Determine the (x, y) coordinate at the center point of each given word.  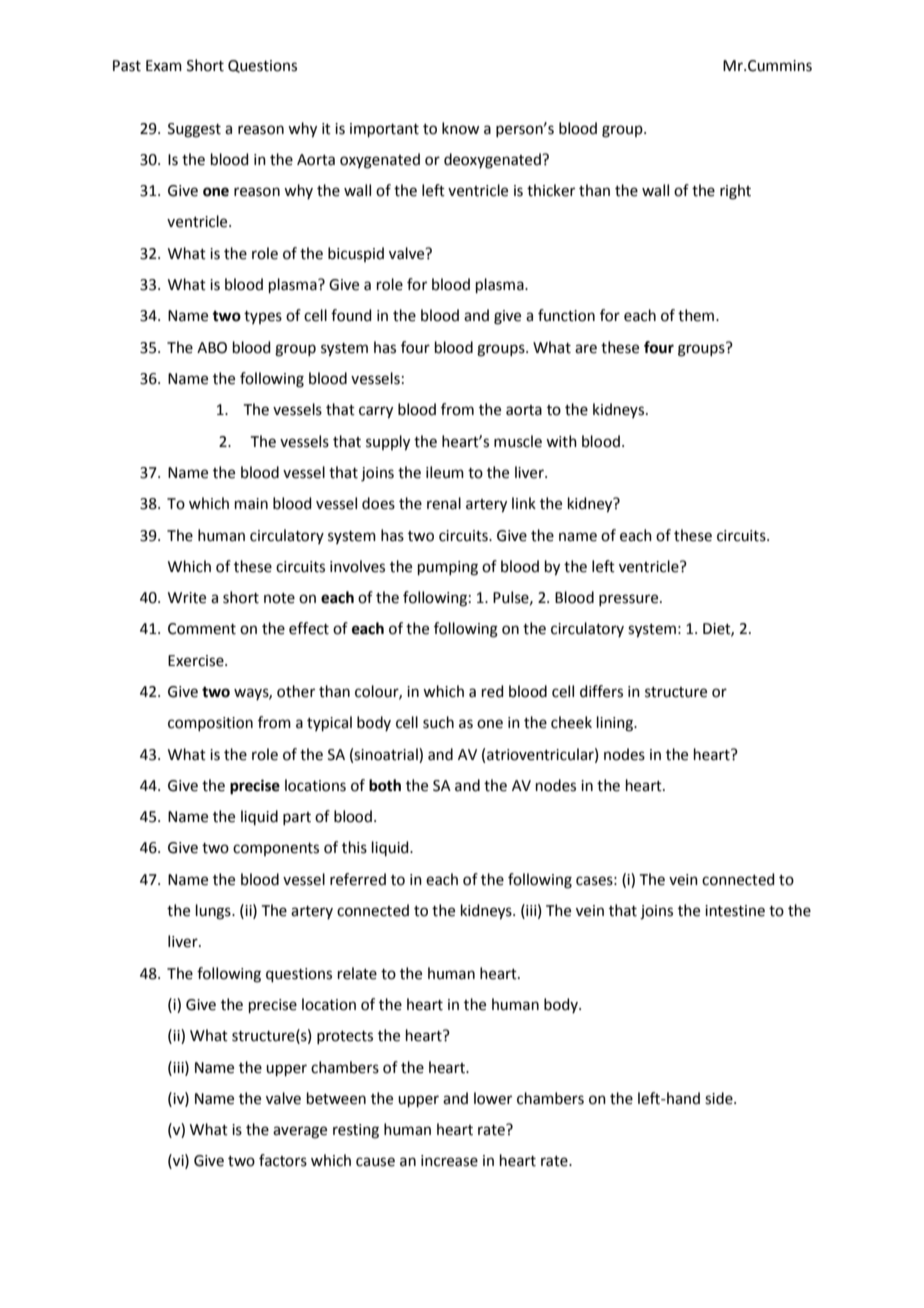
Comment (202, 629)
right (735, 192)
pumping (448, 568)
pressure (630, 600)
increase (449, 1161)
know (460, 128)
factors (283, 1160)
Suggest (194, 130)
